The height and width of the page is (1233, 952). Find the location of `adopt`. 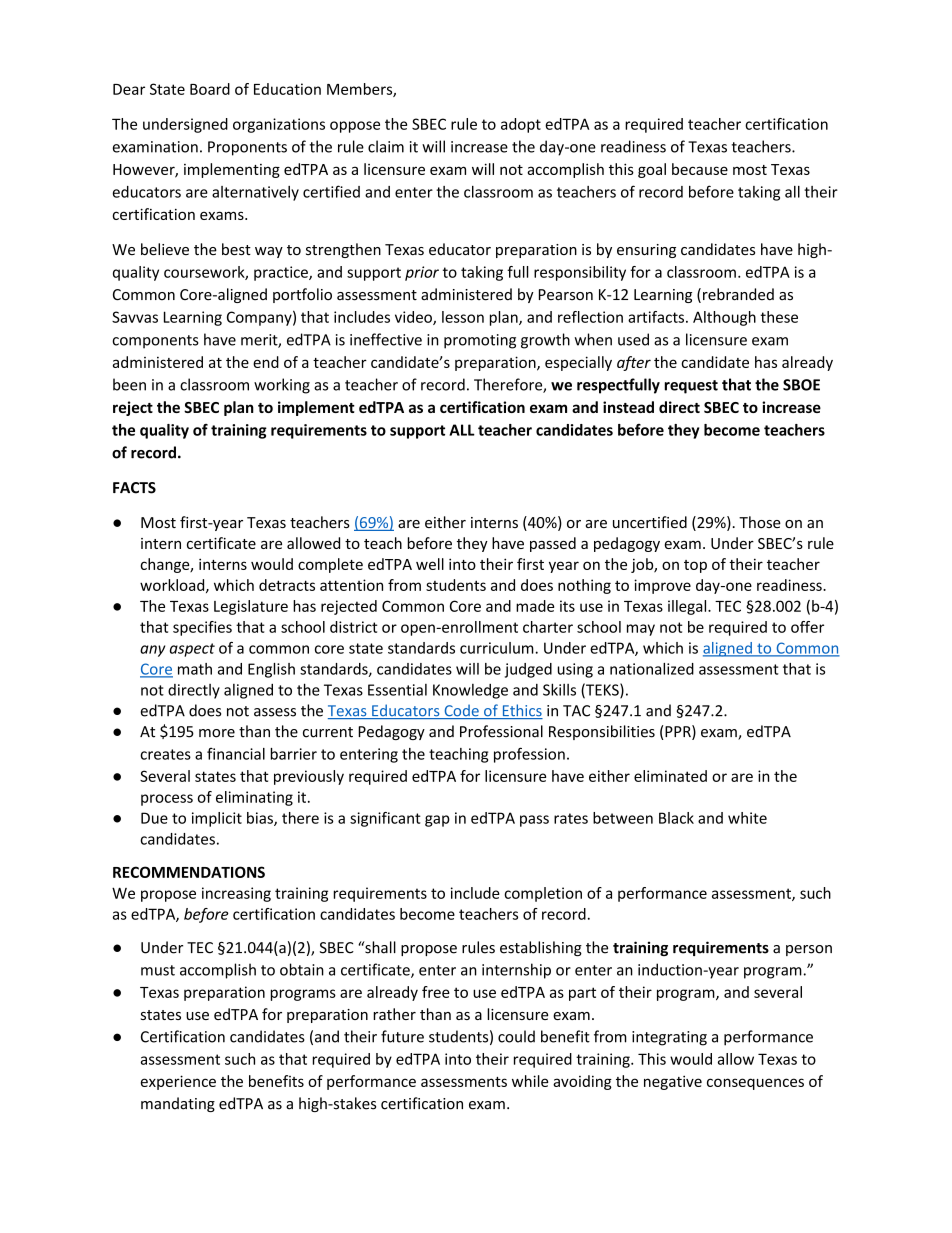

adopt is located at coordinates (521, 125).
